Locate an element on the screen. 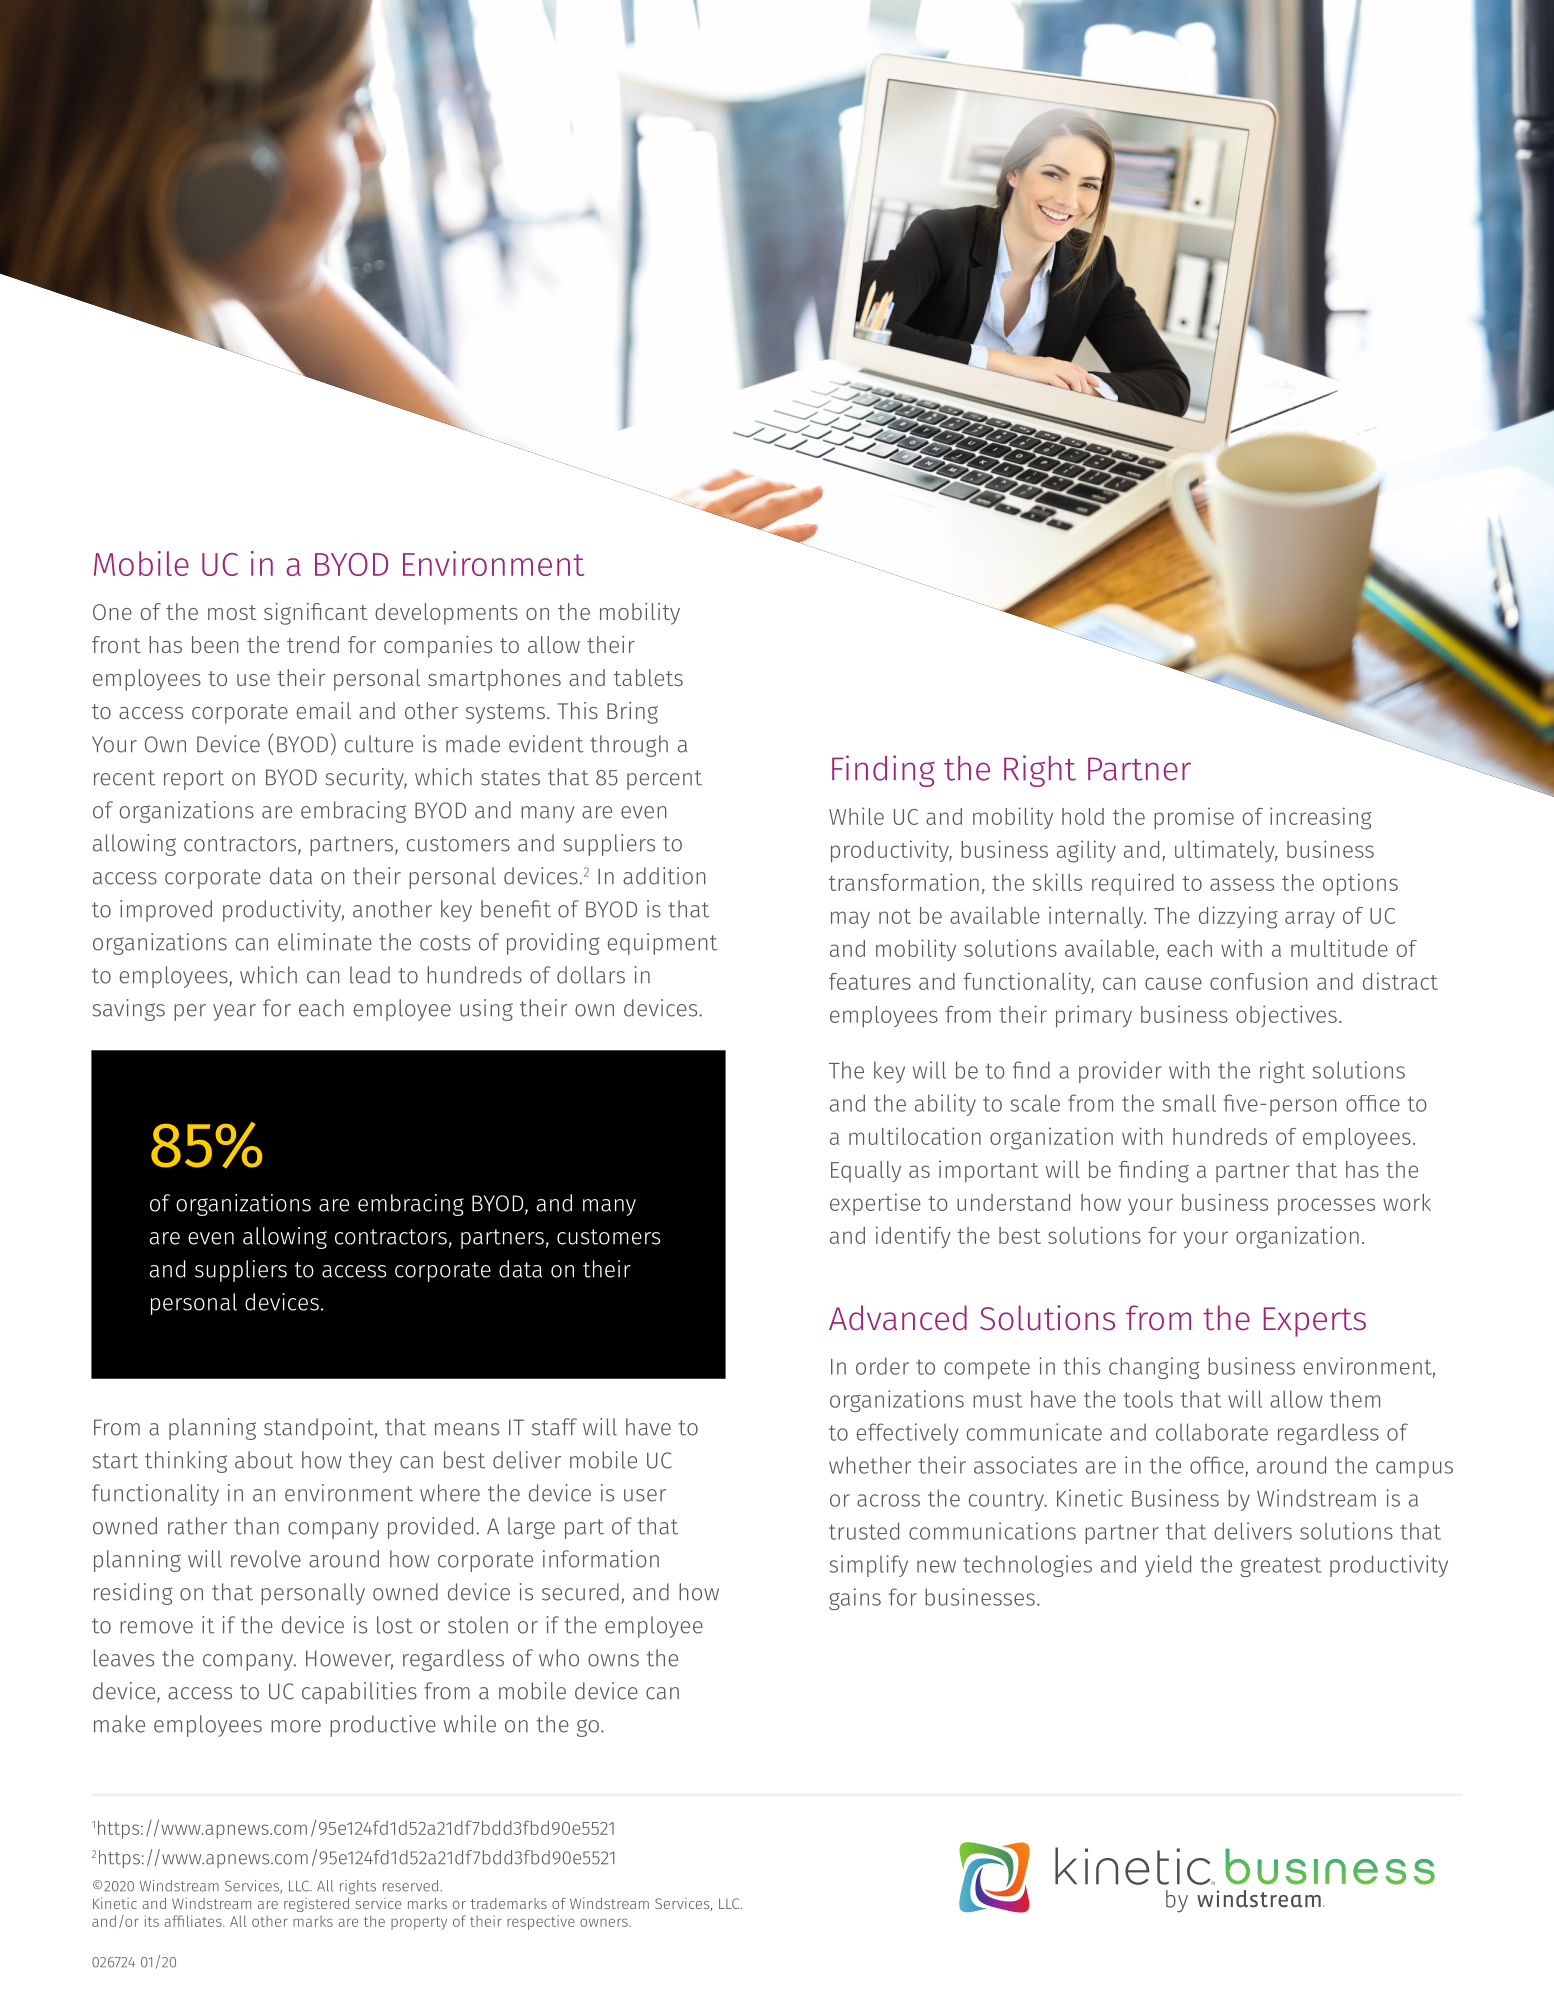 The width and height of the screenshot is (1554, 2011). increasing is located at coordinates (1321, 818).
